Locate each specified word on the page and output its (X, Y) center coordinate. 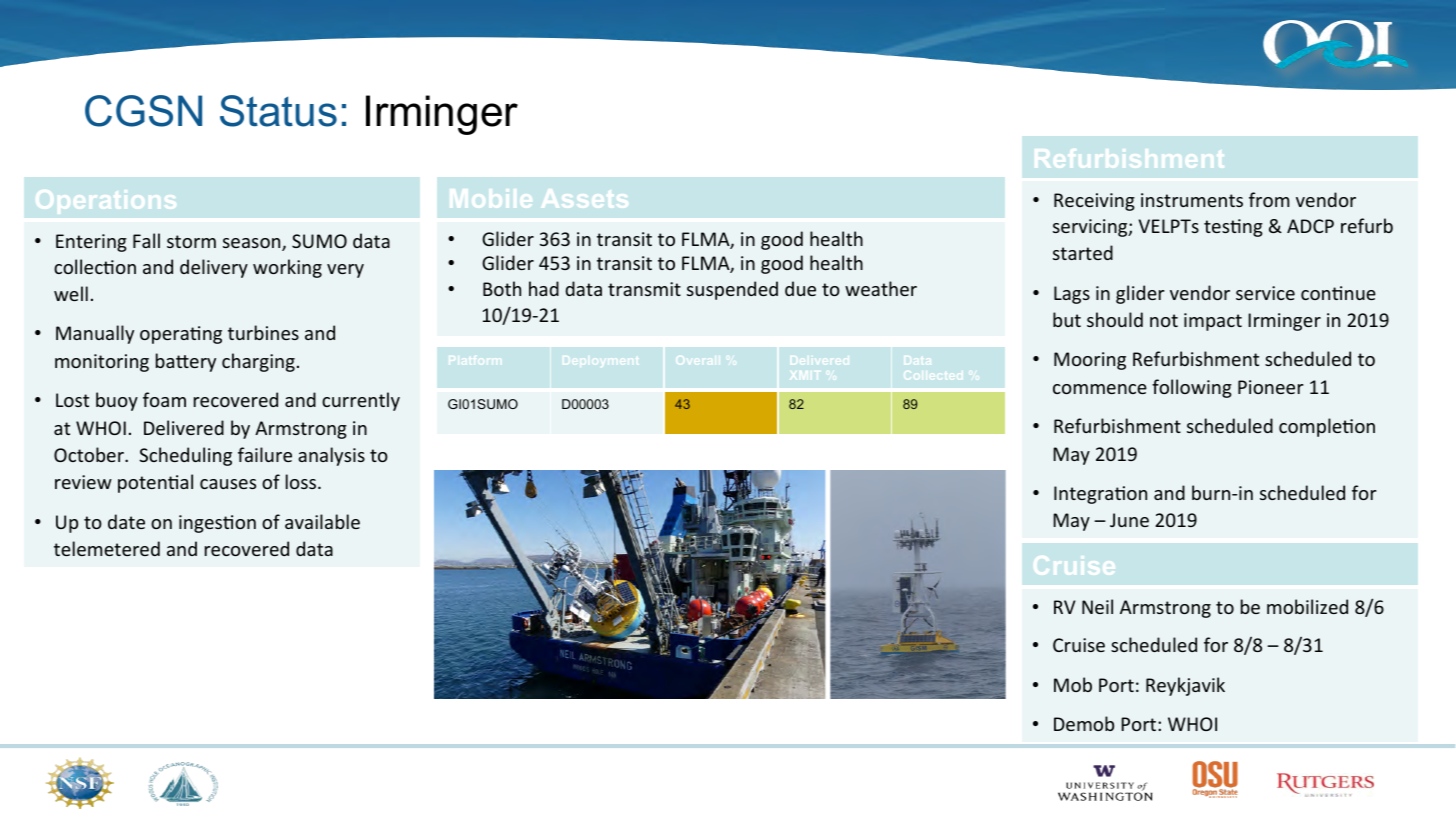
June (1129, 520)
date (126, 521)
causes (228, 484)
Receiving (1094, 202)
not (1164, 320)
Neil (1097, 606)
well (71, 293)
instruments (1192, 200)
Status (278, 111)
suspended (732, 290)
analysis (331, 456)
